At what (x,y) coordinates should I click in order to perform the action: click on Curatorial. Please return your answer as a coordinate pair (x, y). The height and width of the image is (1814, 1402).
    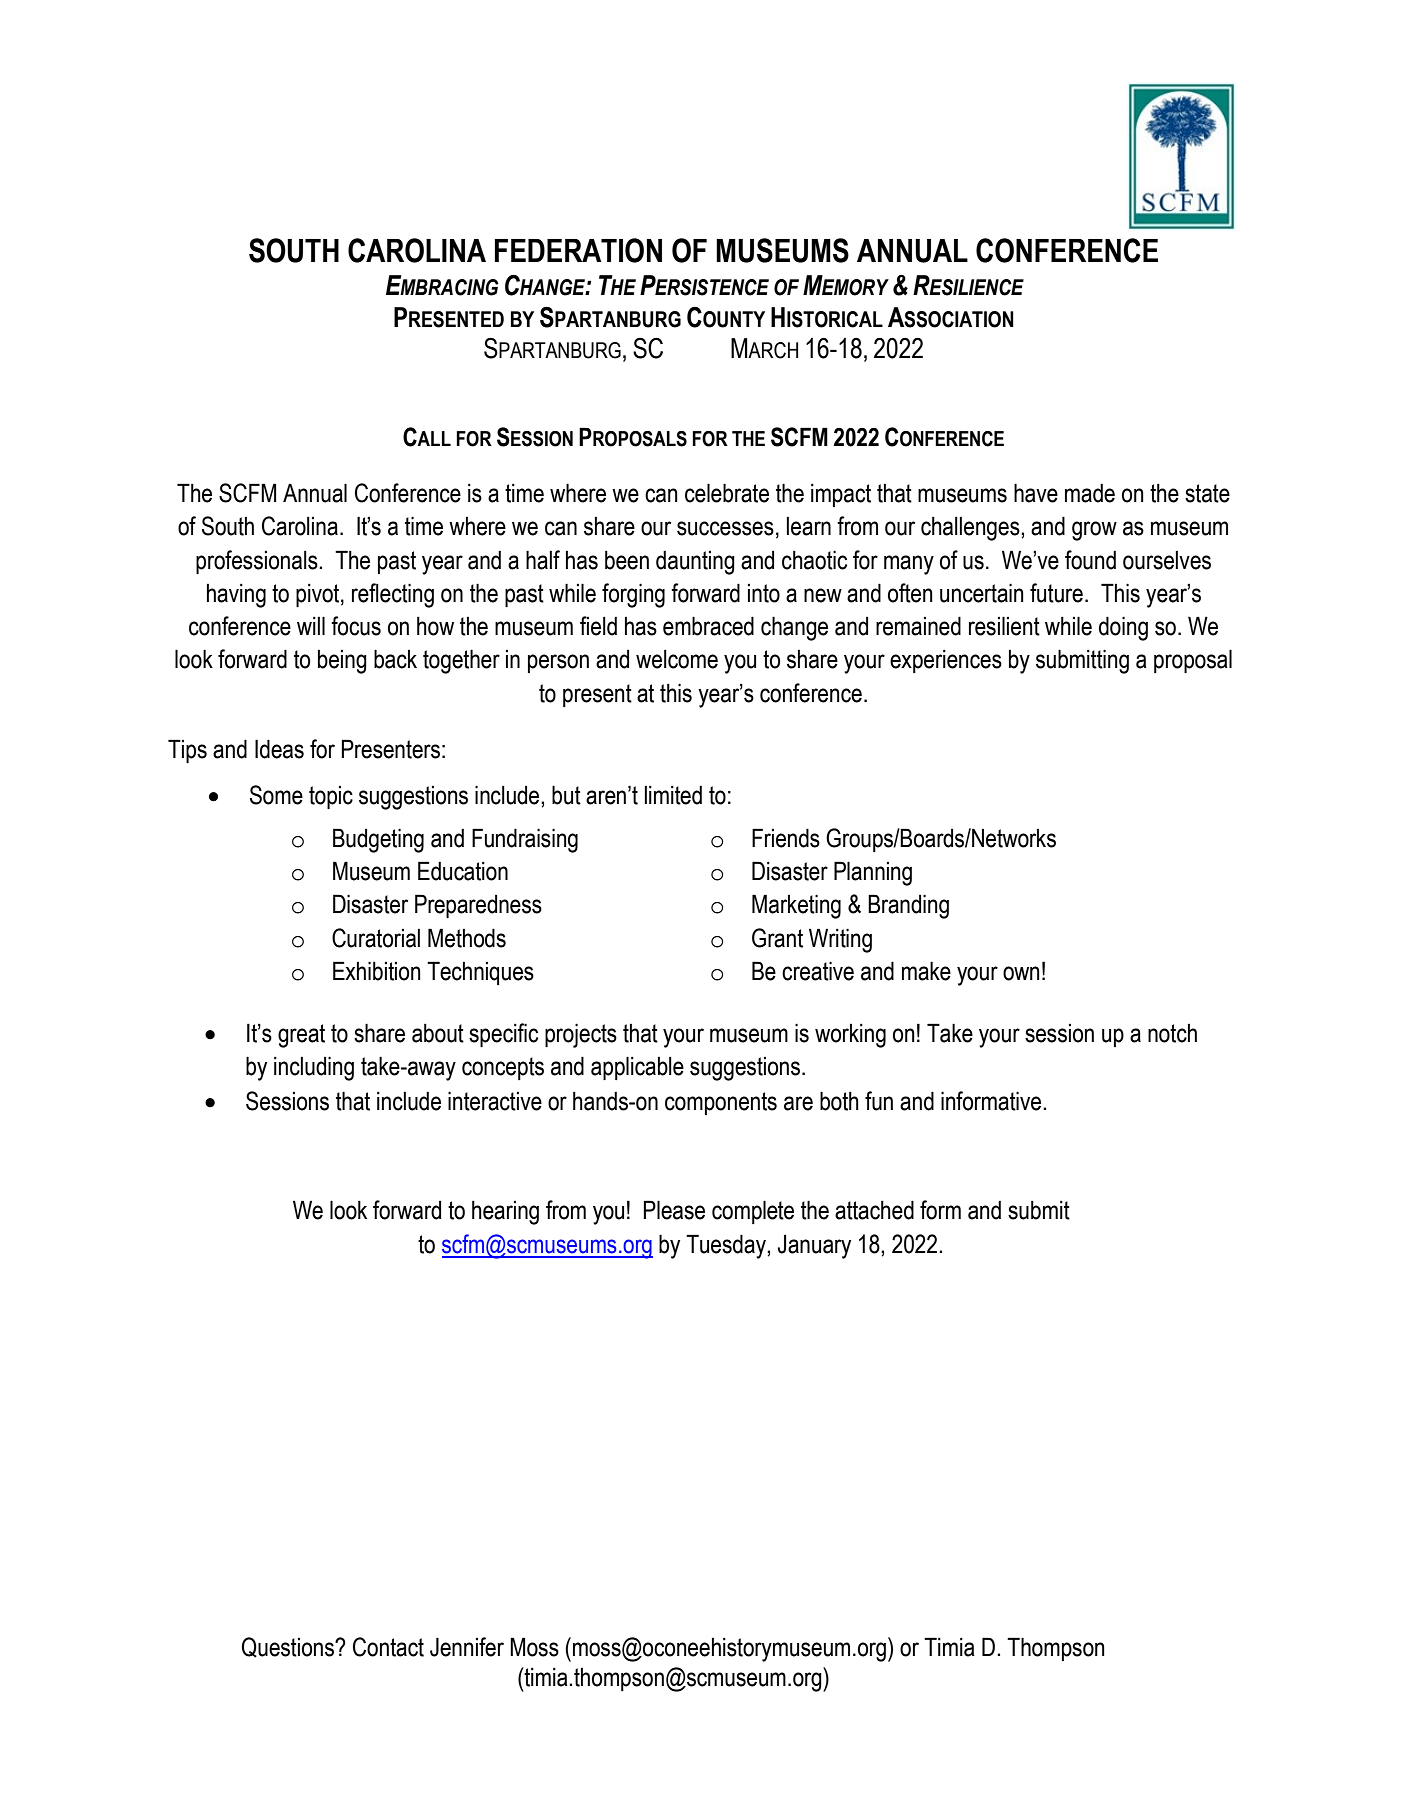
    Looking at the image, I should click on (376, 938).
